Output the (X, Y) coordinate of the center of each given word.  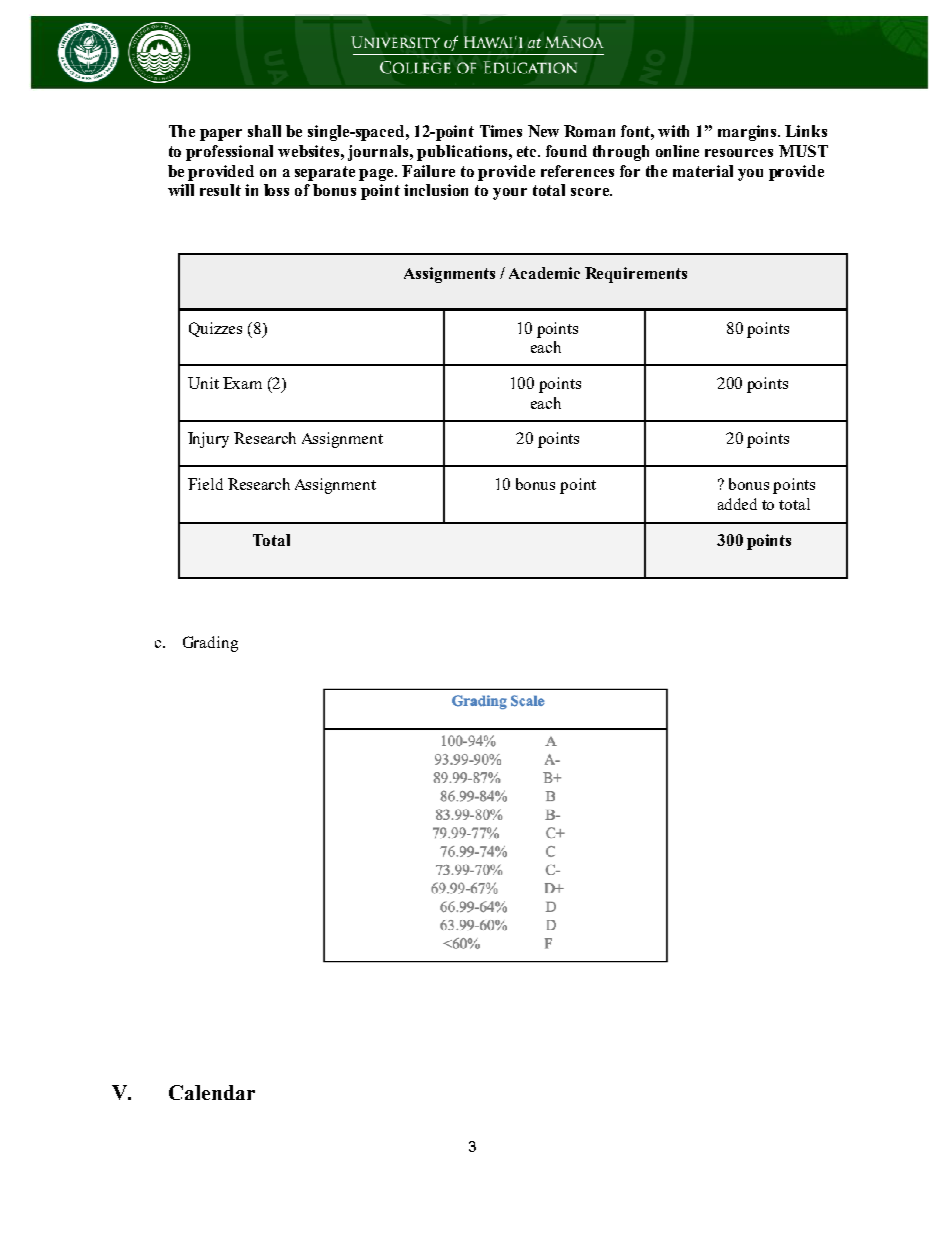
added (737, 504)
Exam (242, 383)
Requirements (636, 275)
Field (205, 484)
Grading (210, 644)
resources (739, 153)
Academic (544, 273)
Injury (208, 440)
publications (462, 153)
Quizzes (215, 329)
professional (229, 153)
